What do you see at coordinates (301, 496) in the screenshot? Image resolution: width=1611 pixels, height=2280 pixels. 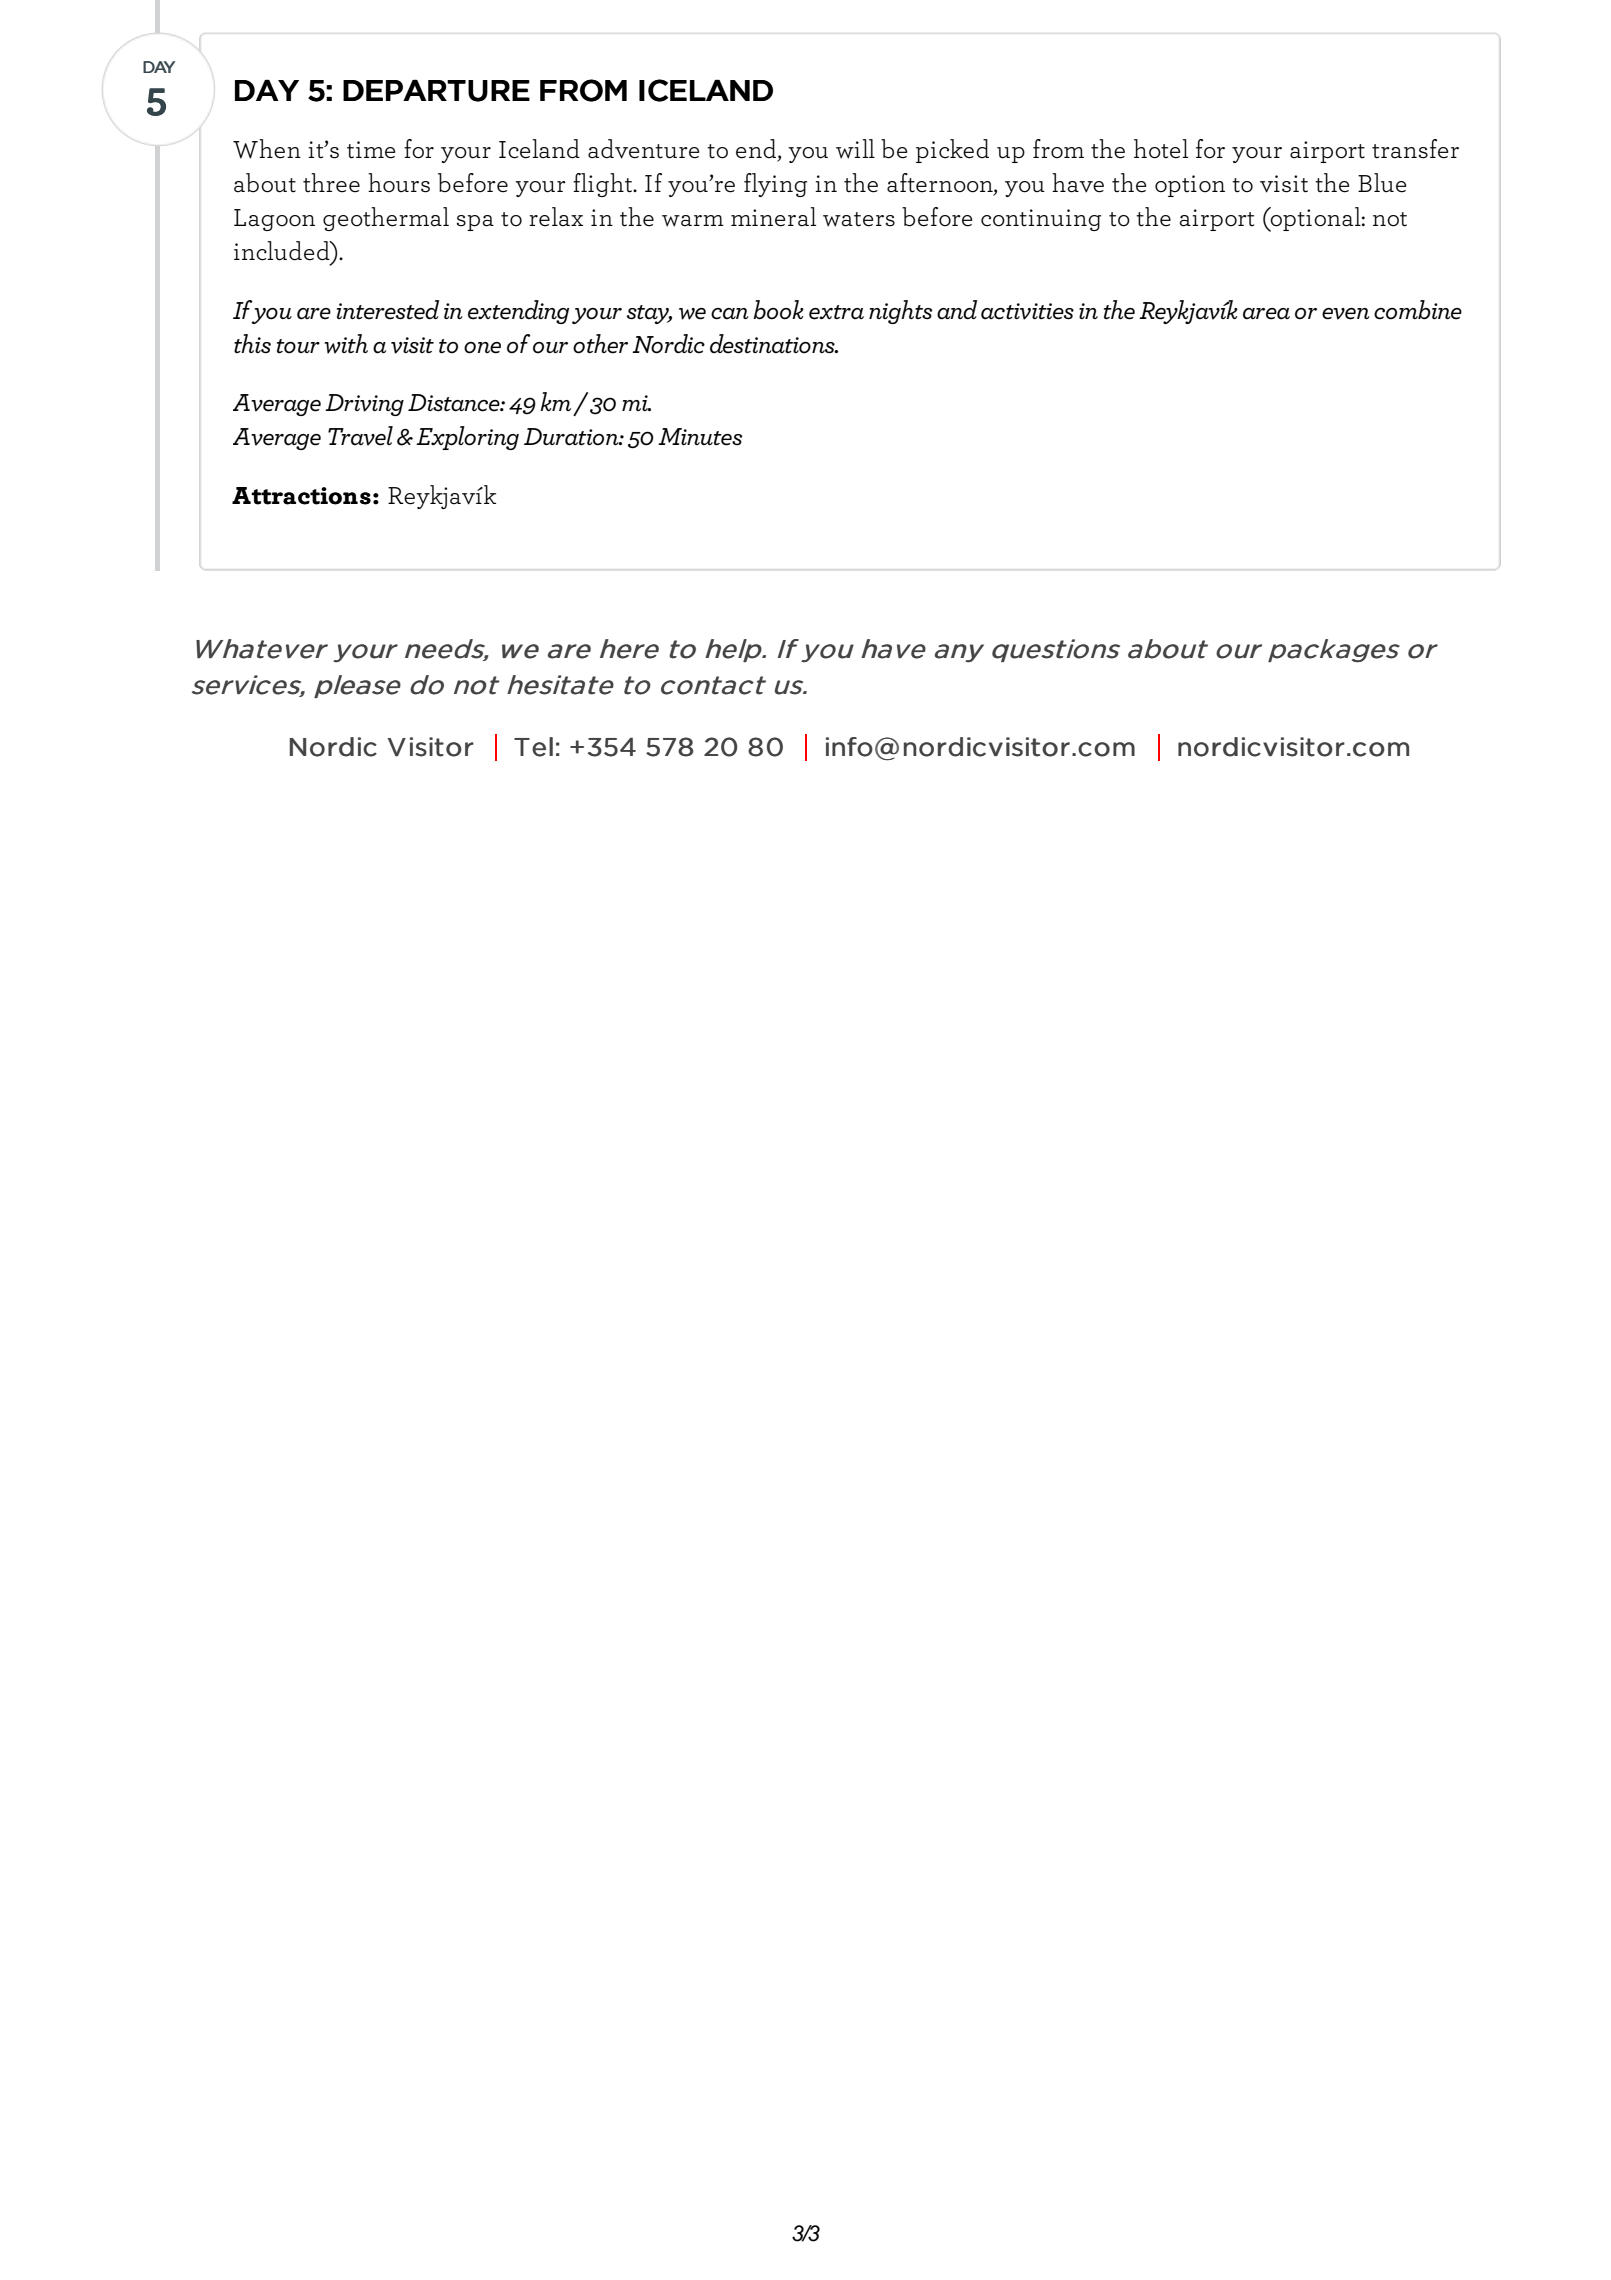 I see `Attractions` at bounding box center [301, 496].
